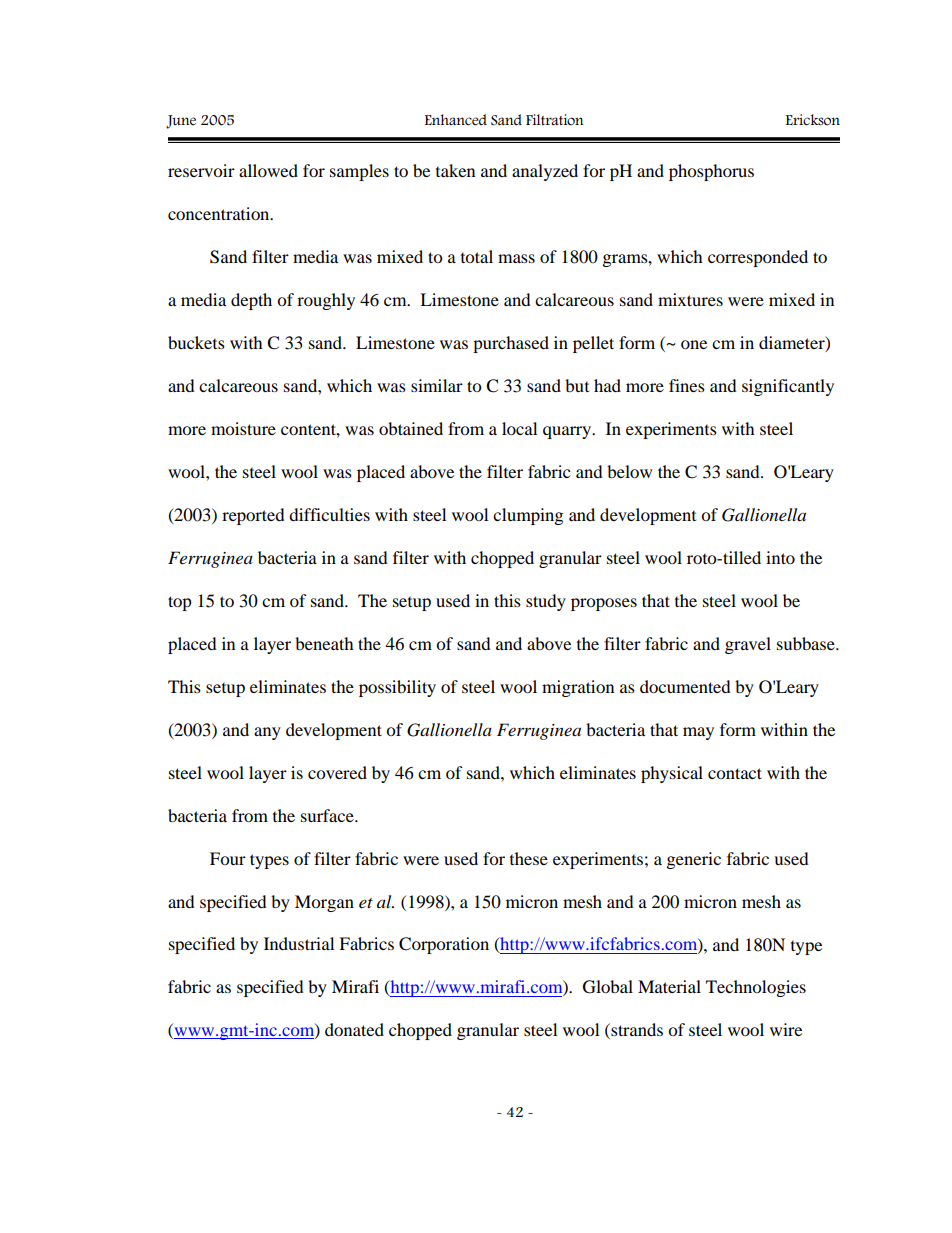  What do you see at coordinates (578, 688) in the page?
I see `migration` at bounding box center [578, 688].
